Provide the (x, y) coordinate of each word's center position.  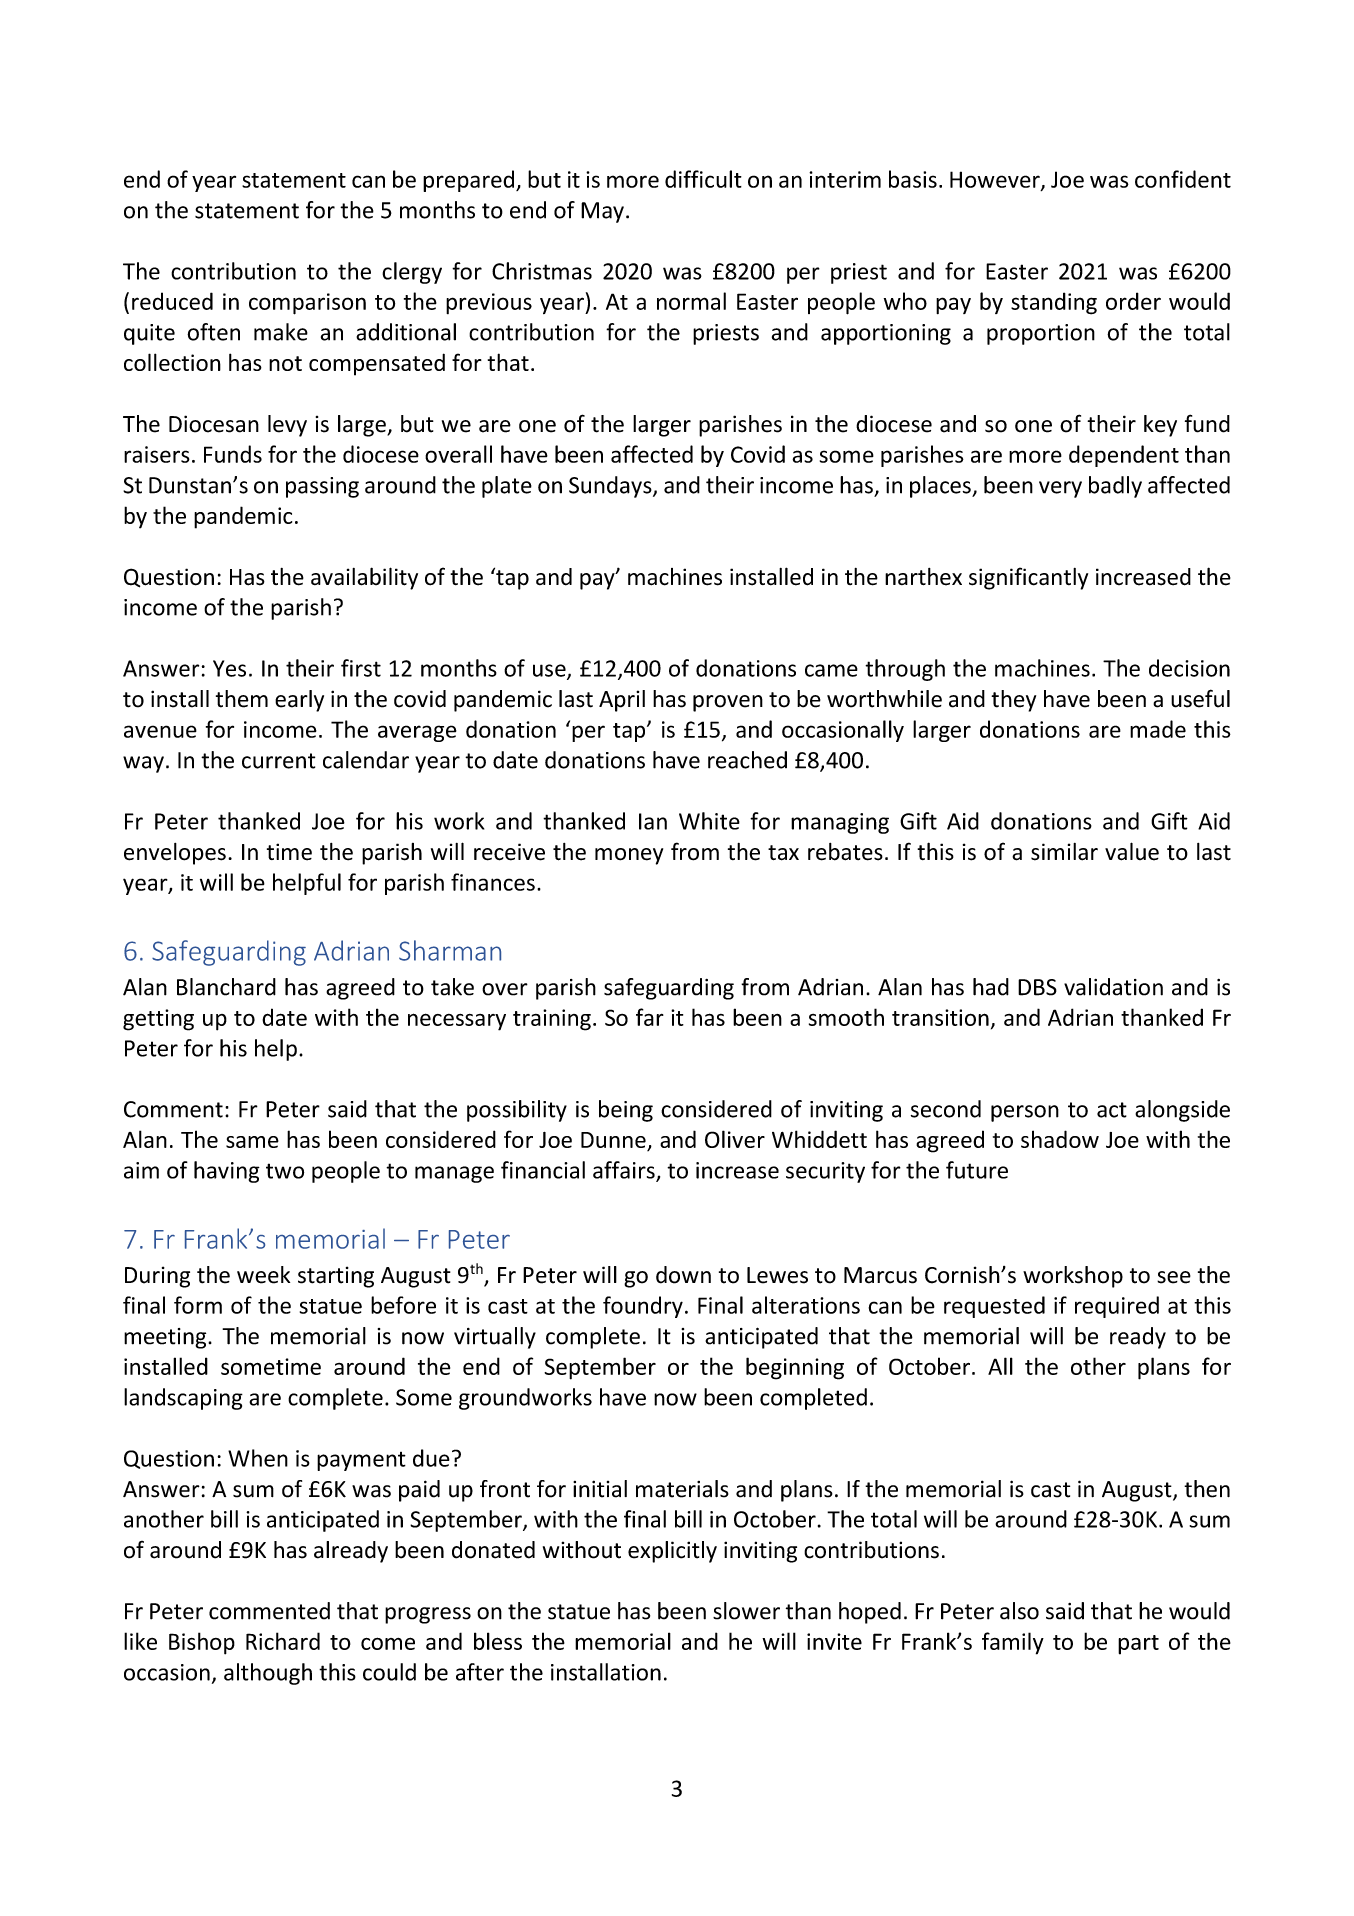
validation (1113, 987)
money (629, 856)
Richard (283, 1641)
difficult (703, 179)
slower (746, 1611)
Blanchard (226, 987)
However (996, 180)
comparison (307, 304)
